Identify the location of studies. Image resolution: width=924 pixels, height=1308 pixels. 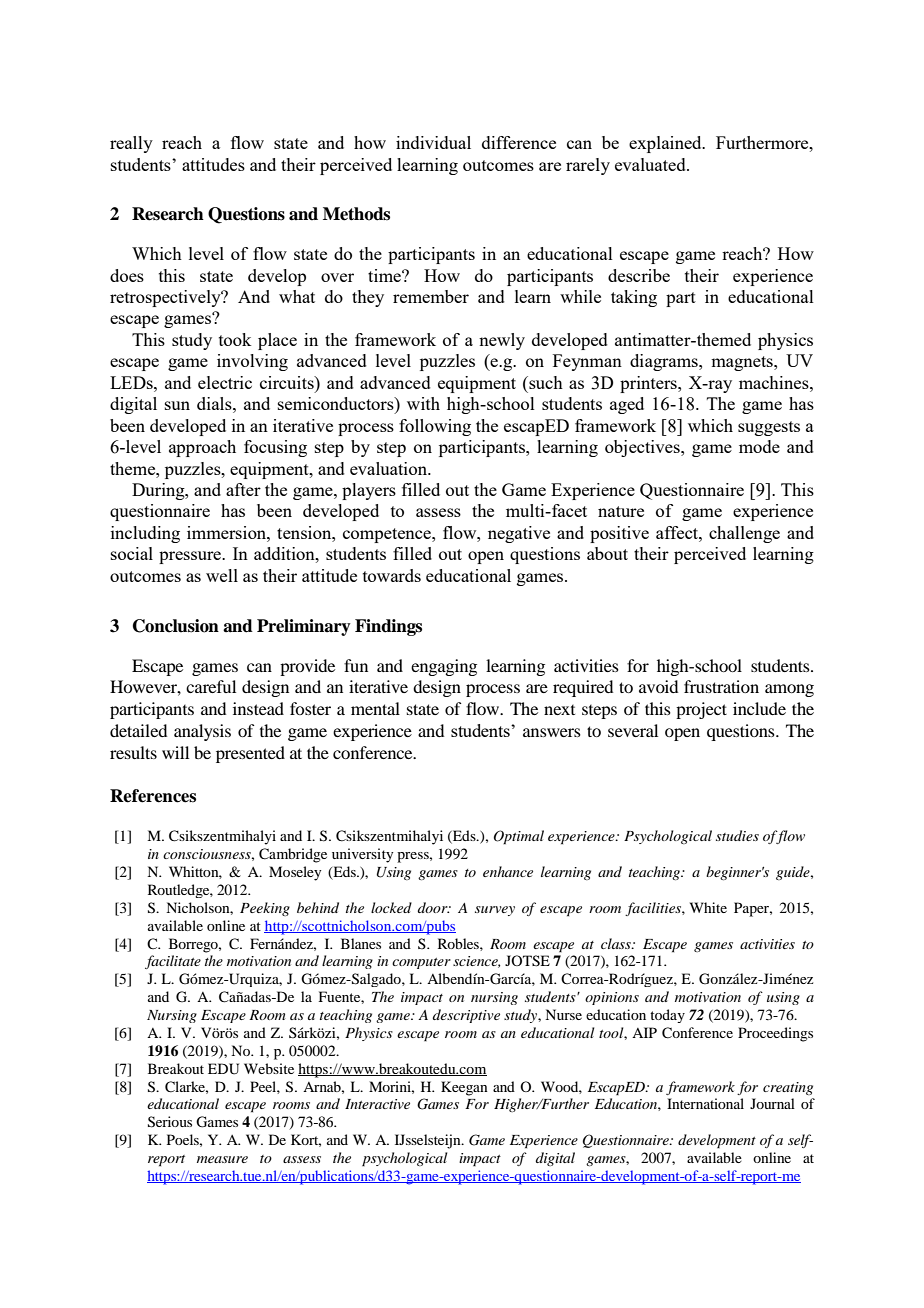
(737, 835).
